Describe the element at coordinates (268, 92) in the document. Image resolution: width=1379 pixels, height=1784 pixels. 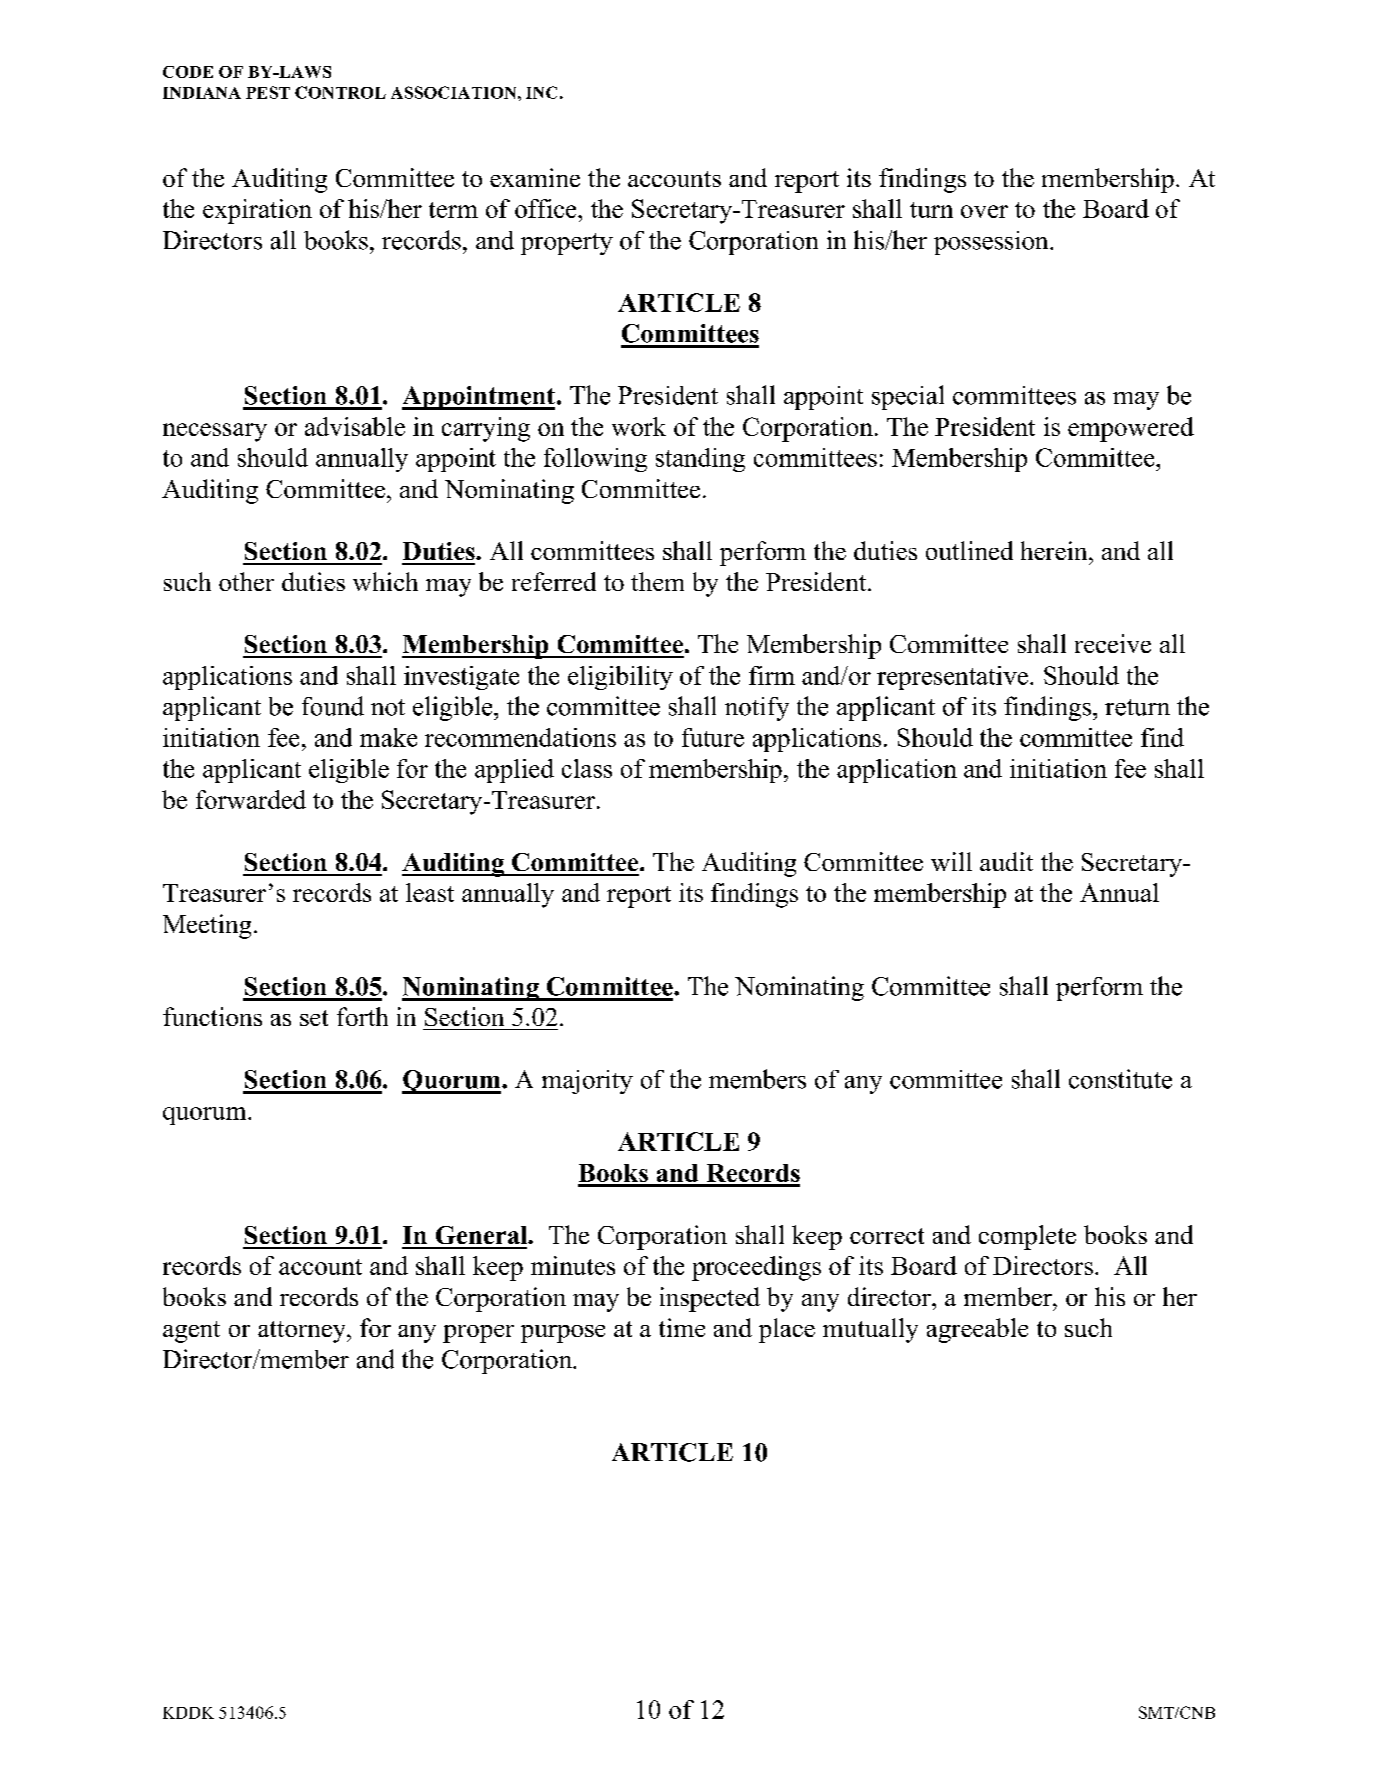
I see `PEST` at that location.
